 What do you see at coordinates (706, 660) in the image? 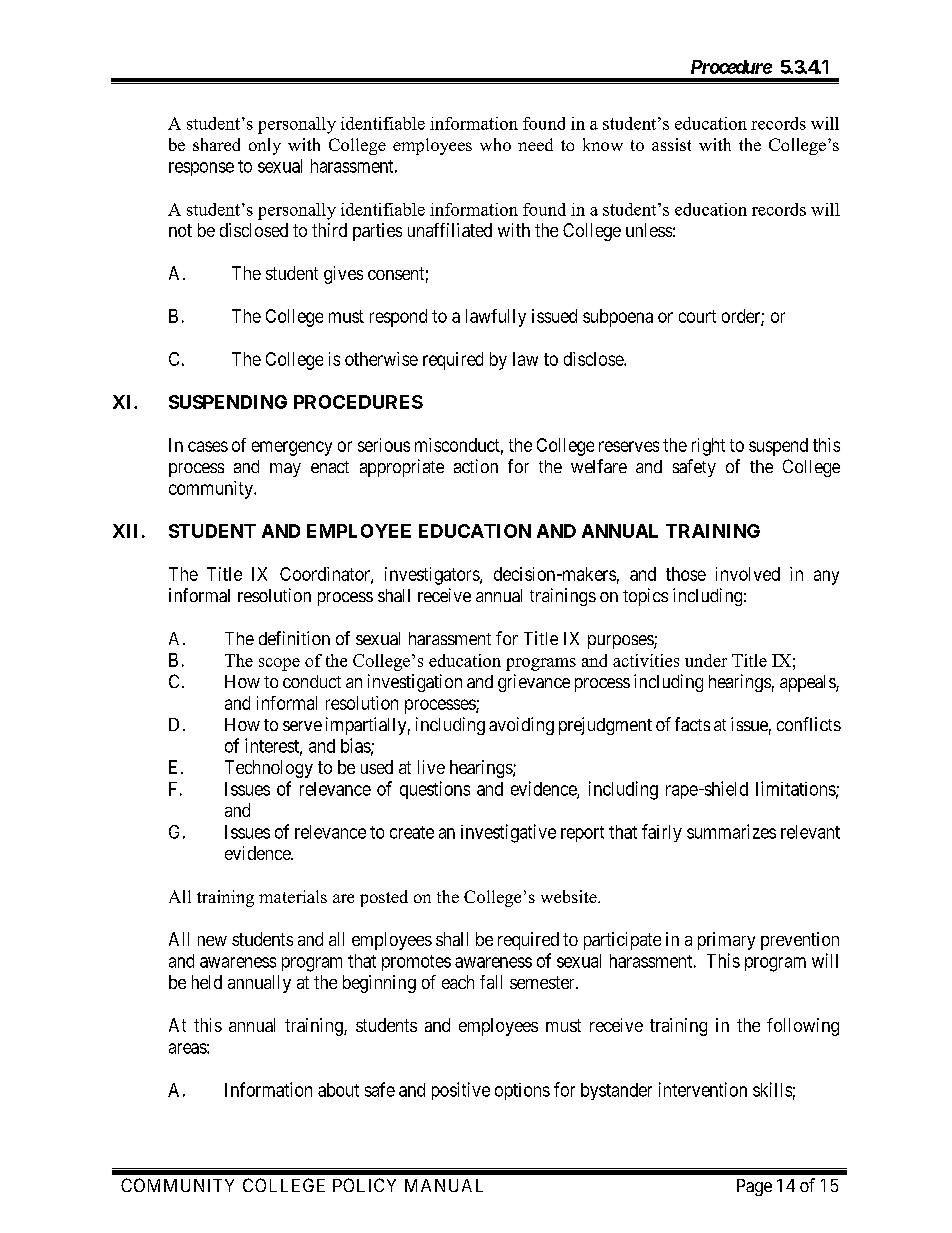
I see `under` at bounding box center [706, 660].
